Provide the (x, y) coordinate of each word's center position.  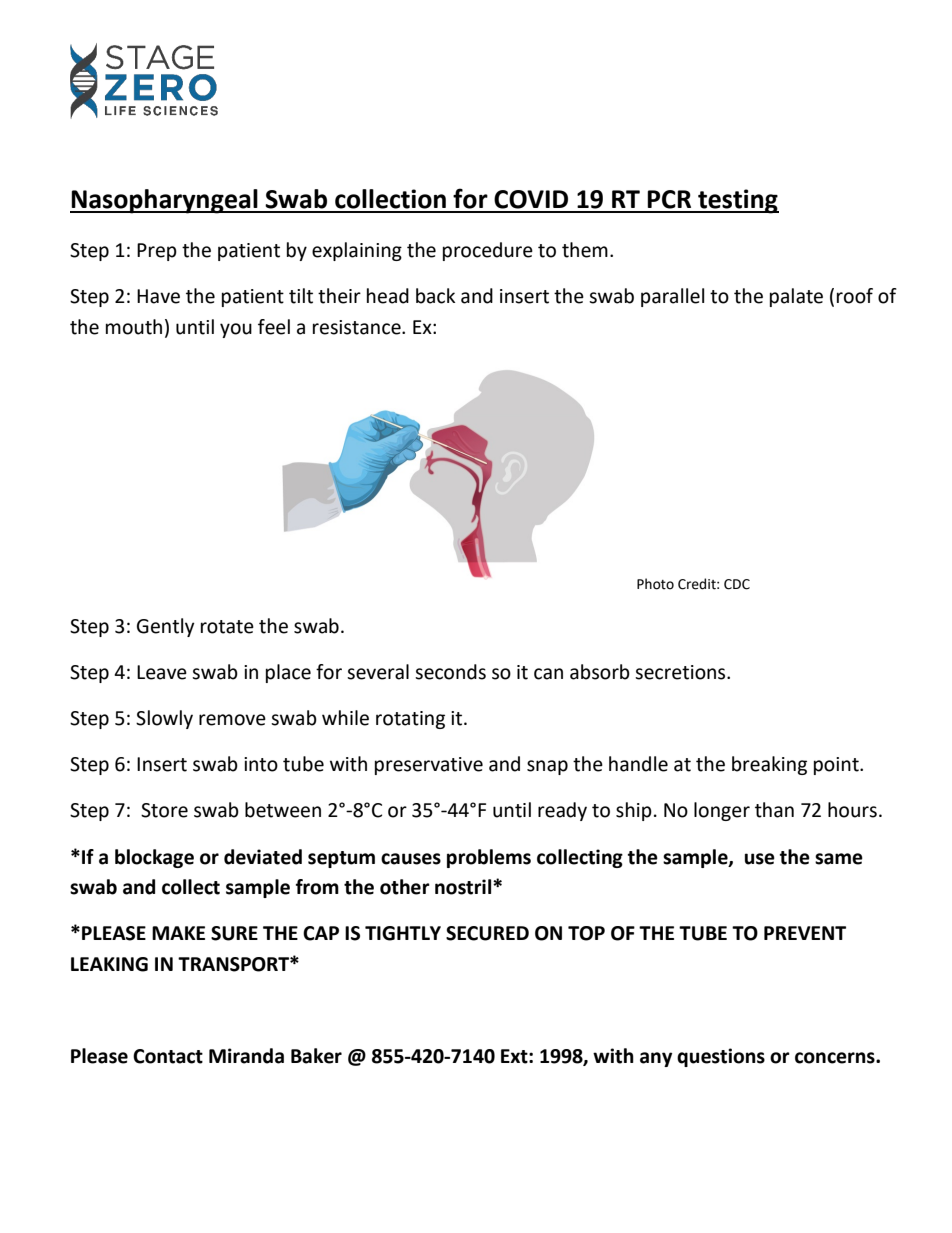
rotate (227, 627)
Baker (316, 1056)
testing (737, 201)
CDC (737, 584)
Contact (168, 1056)
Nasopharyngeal (165, 201)
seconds (450, 672)
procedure (488, 251)
